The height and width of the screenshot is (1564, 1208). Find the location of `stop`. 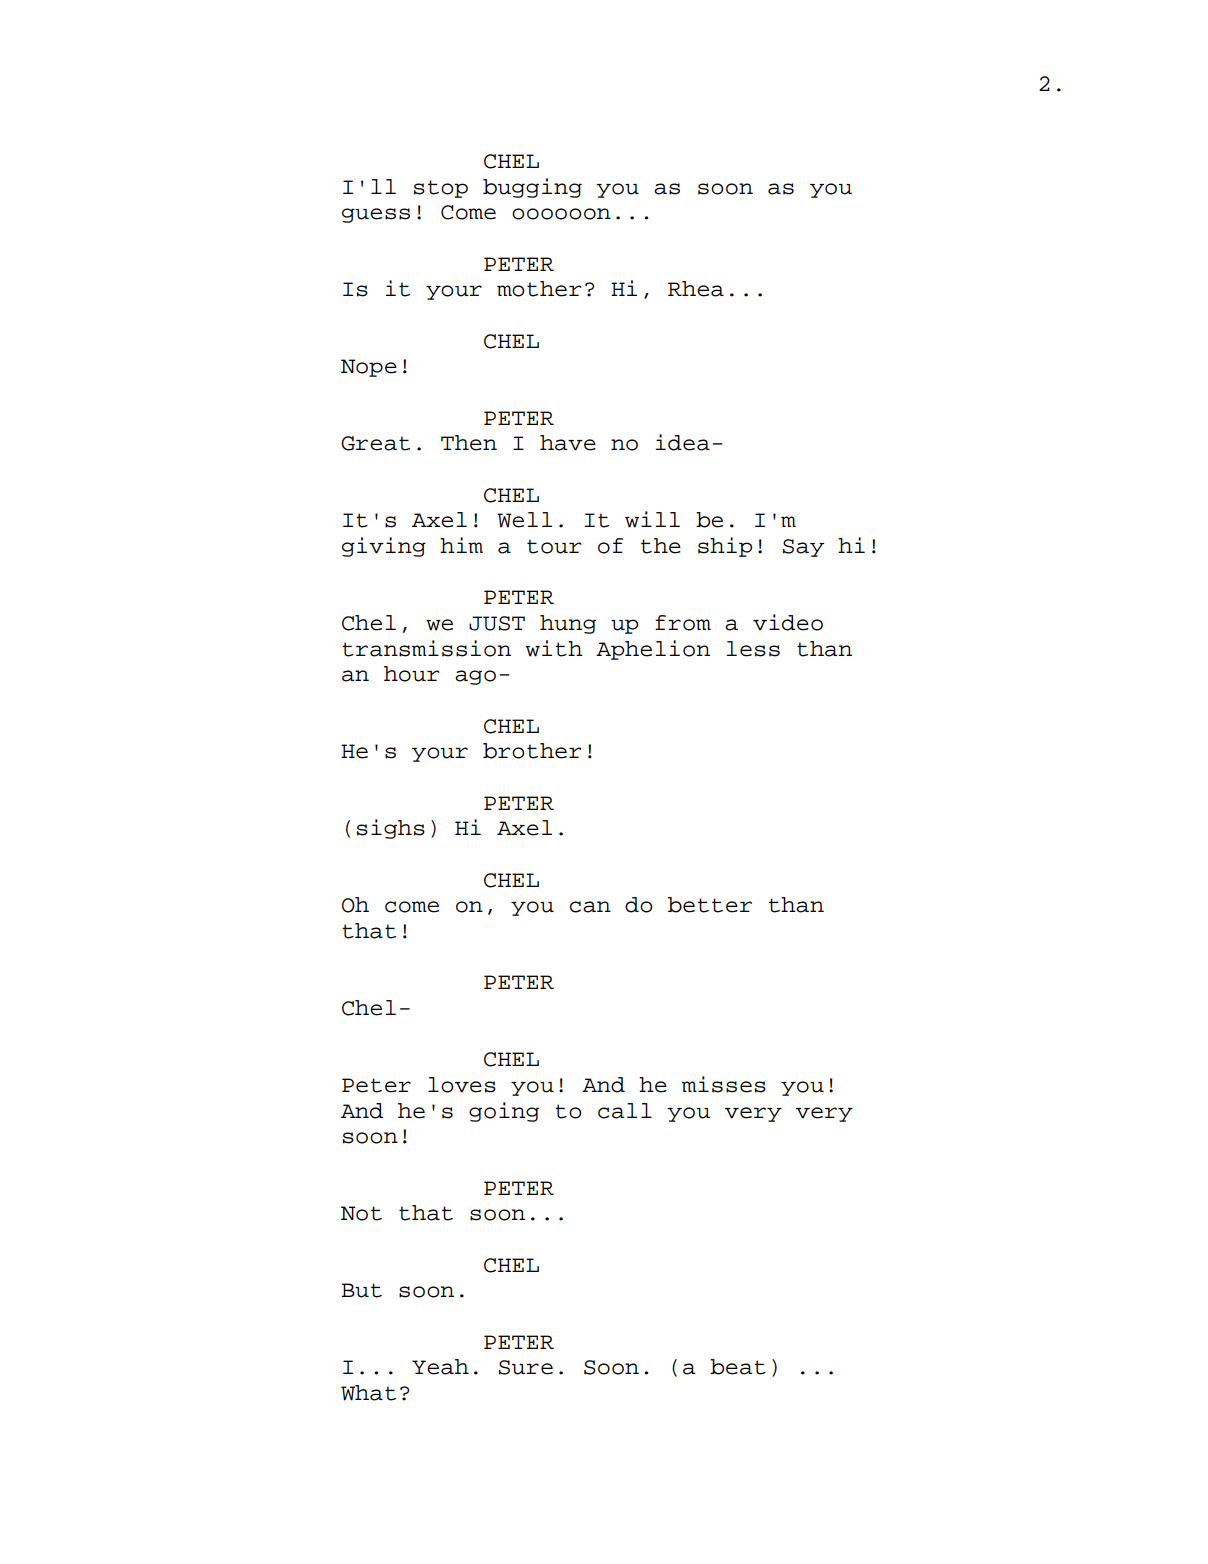

stop is located at coordinates (441, 189).
